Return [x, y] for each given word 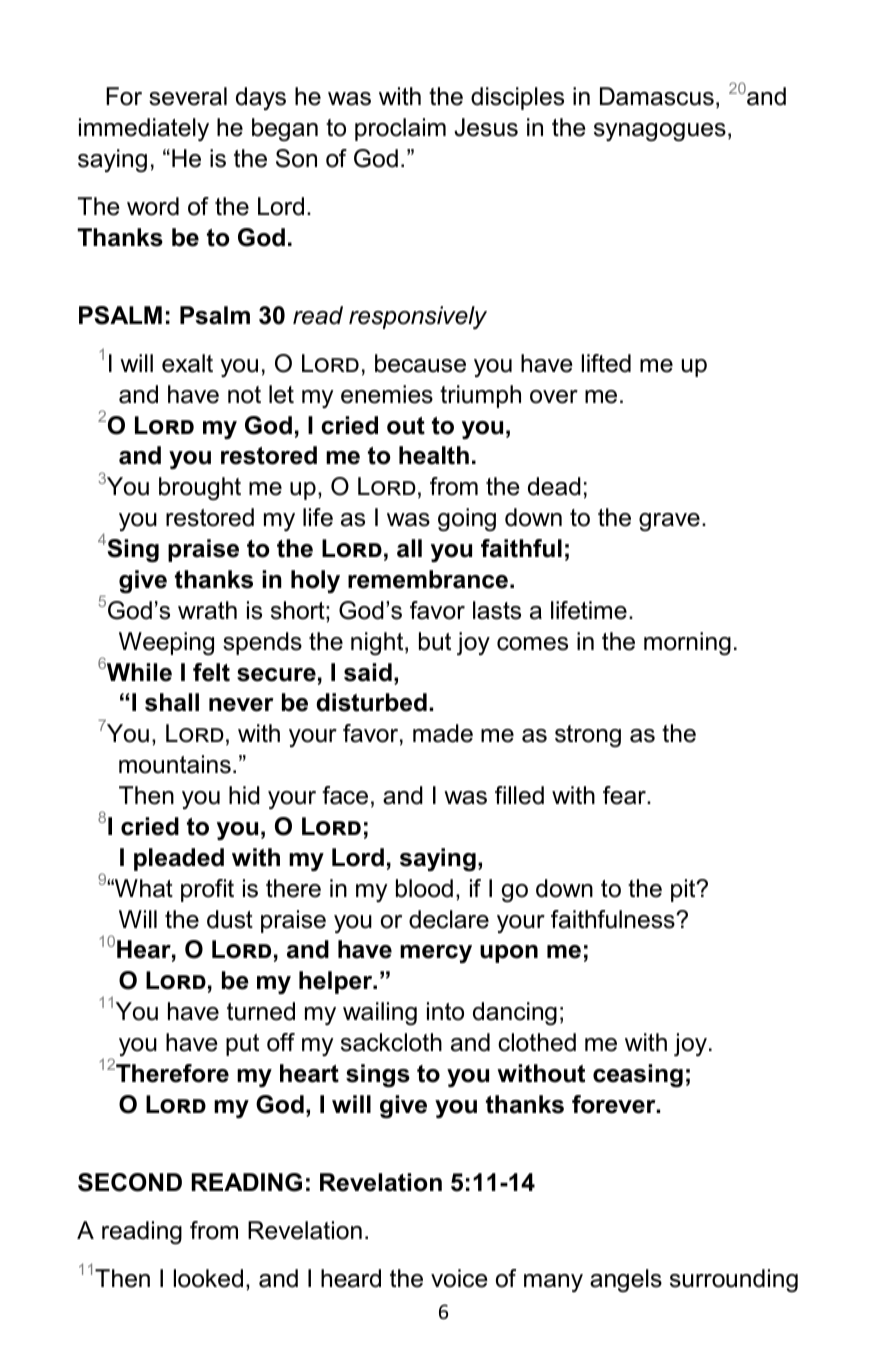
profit [207, 890]
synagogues [660, 132]
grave [669, 522]
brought [200, 489]
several [188, 96]
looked [208, 1278]
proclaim [400, 129]
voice [459, 1278]
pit [684, 890]
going [467, 520]
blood [424, 888]
